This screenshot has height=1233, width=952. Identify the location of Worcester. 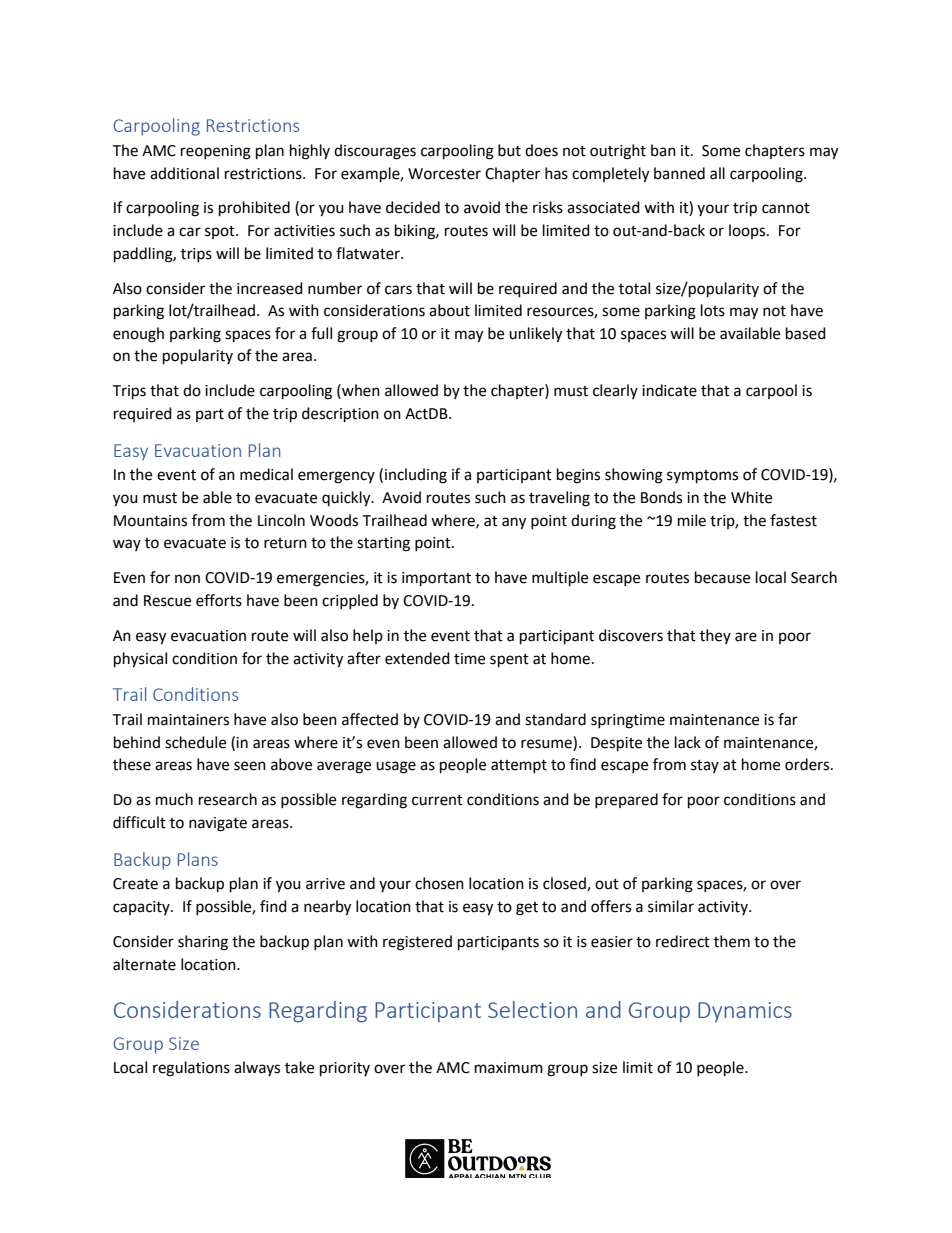
(444, 174).
